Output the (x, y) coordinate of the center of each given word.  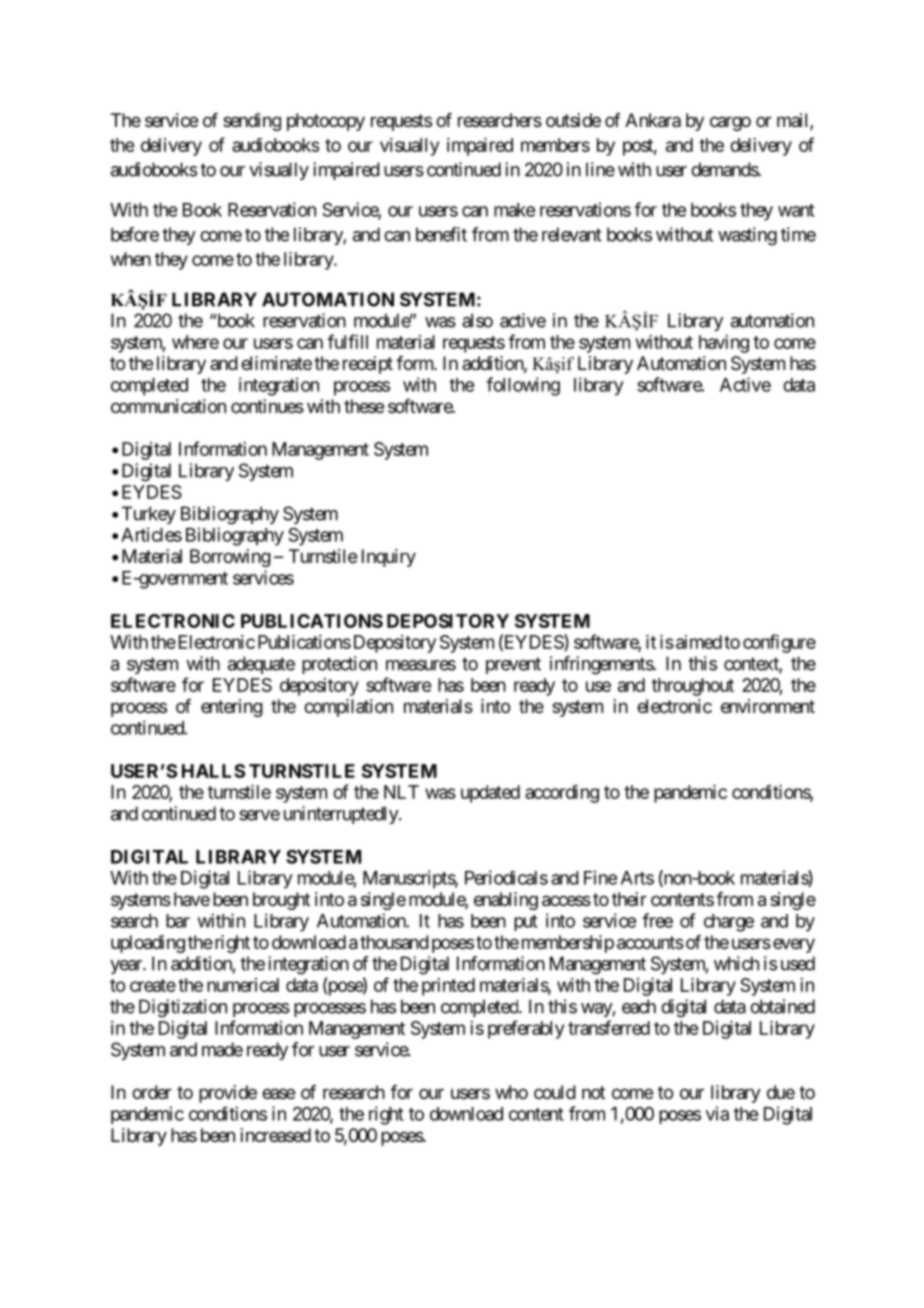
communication (168, 406)
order (152, 1092)
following (523, 386)
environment (768, 706)
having (724, 344)
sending (252, 122)
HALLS (213, 771)
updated (490, 794)
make (514, 210)
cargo (730, 123)
